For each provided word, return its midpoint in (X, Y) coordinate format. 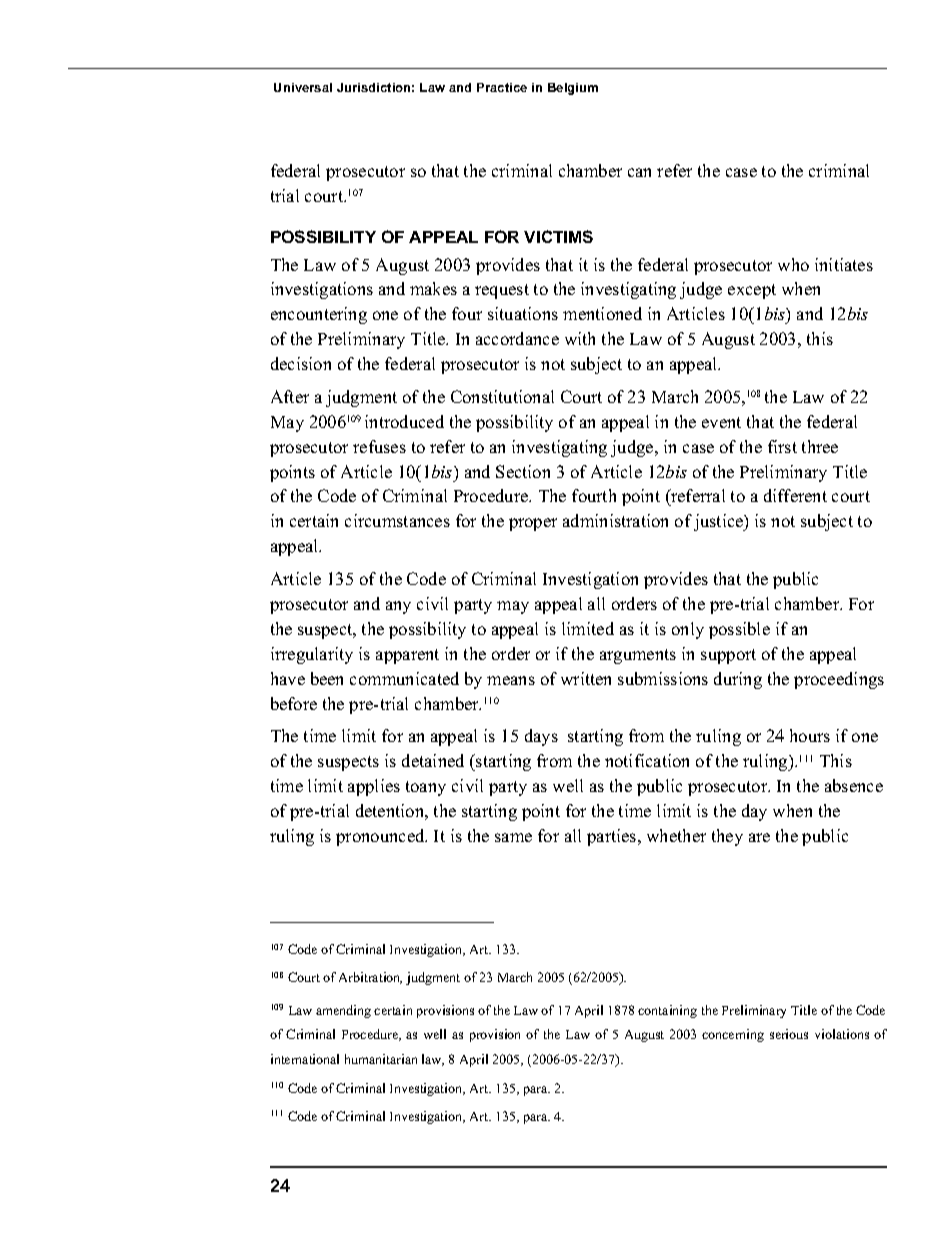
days (541, 737)
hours (810, 735)
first (782, 446)
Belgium (573, 89)
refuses (379, 446)
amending (343, 1011)
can (639, 172)
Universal (303, 87)
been (327, 678)
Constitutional (502, 396)
